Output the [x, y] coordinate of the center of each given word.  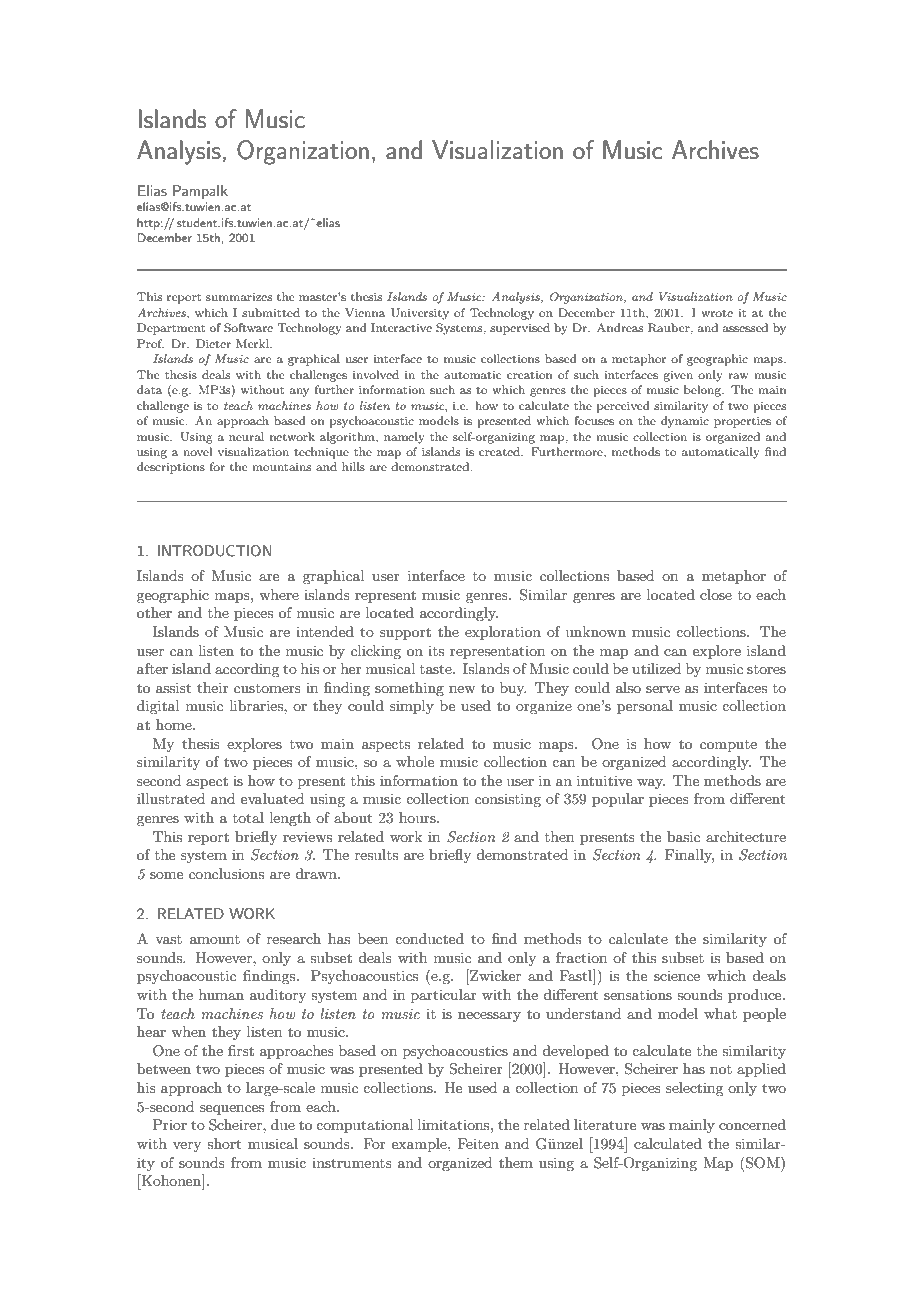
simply [412, 707]
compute [728, 746]
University [420, 314]
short [224, 1143]
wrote [717, 313]
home [175, 724]
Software [248, 328]
